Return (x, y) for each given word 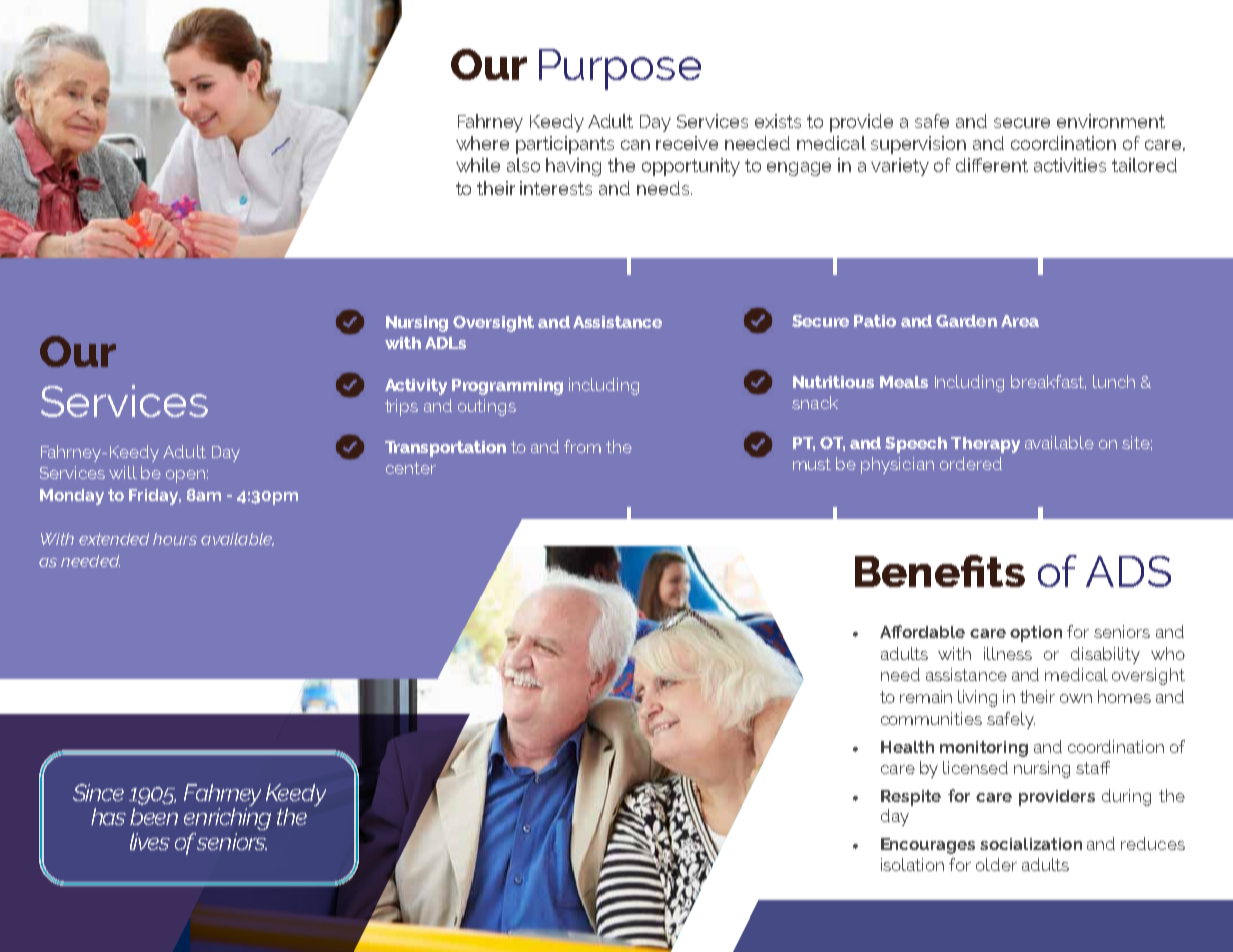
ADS (1128, 571)
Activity (416, 387)
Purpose (620, 69)
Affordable (922, 631)
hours (175, 539)
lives (150, 841)
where (482, 143)
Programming (507, 387)
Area (1020, 321)
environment (1111, 121)
